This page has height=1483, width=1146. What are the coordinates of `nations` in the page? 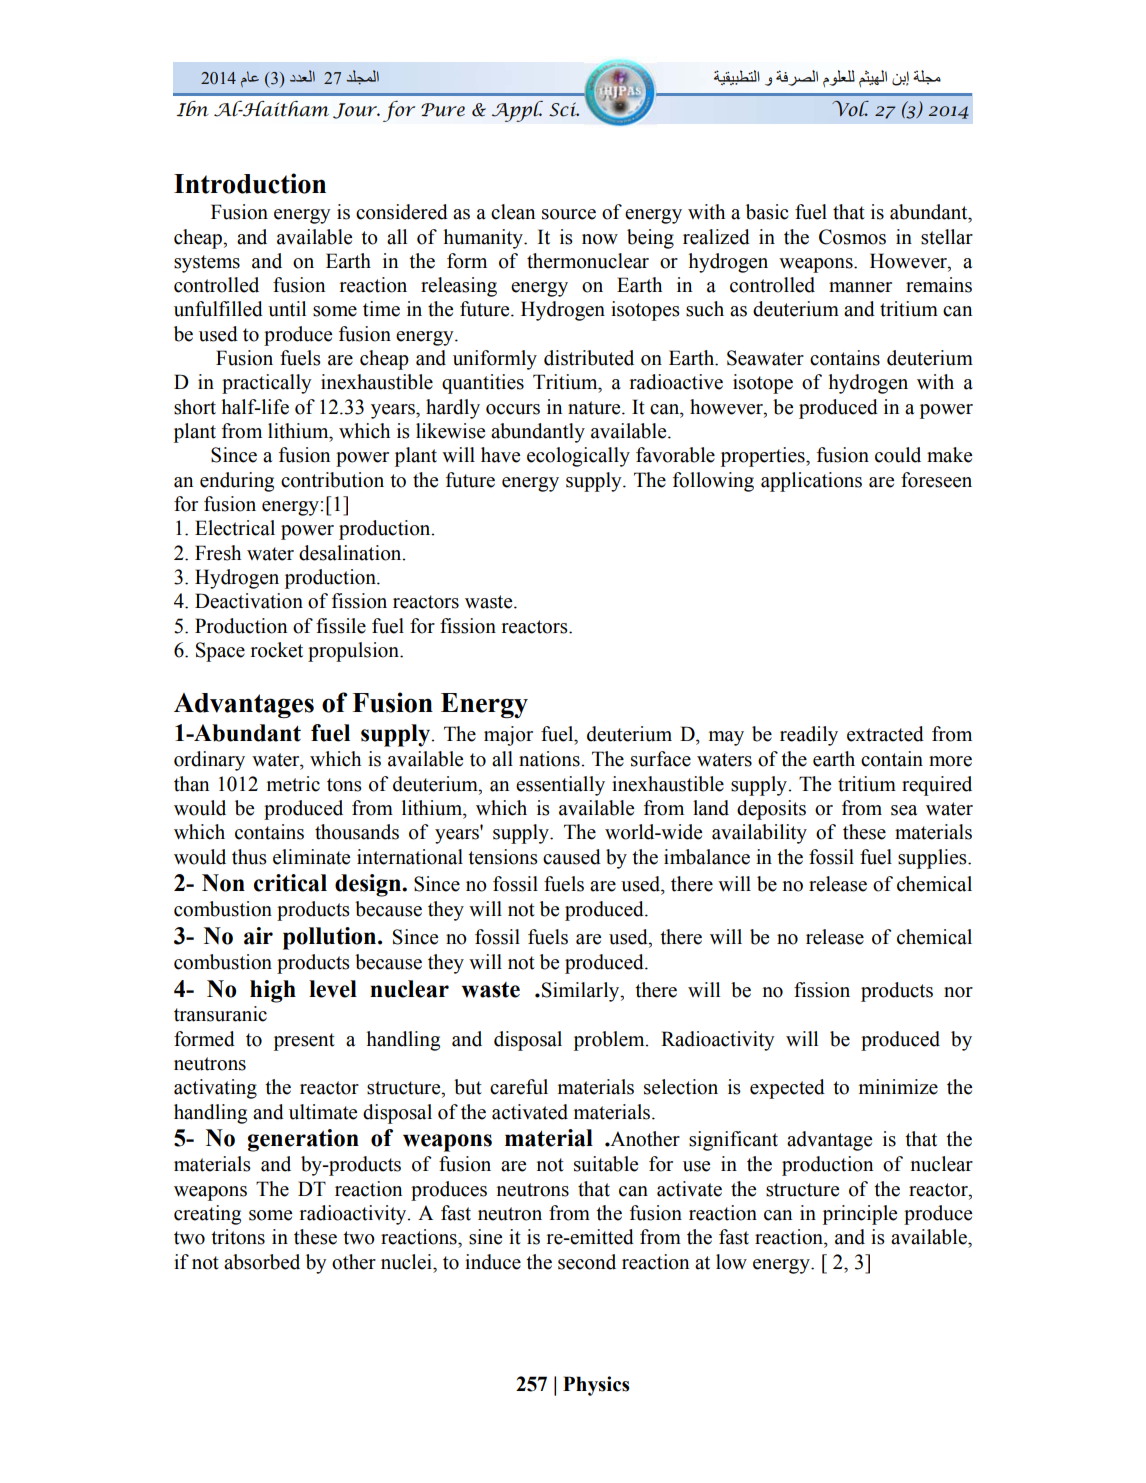 It's located at (550, 759).
